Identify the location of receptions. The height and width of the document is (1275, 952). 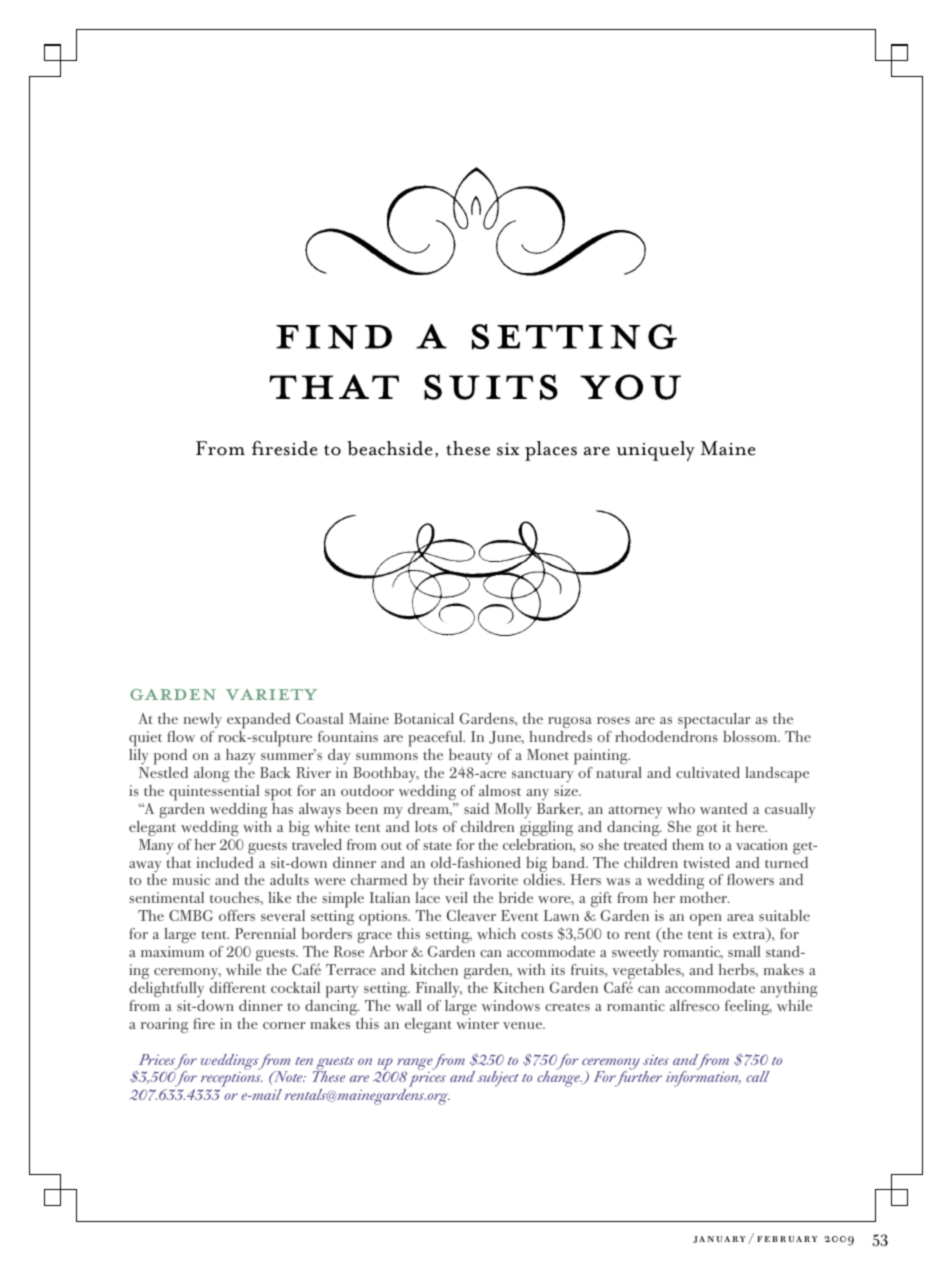
(232, 1081).
